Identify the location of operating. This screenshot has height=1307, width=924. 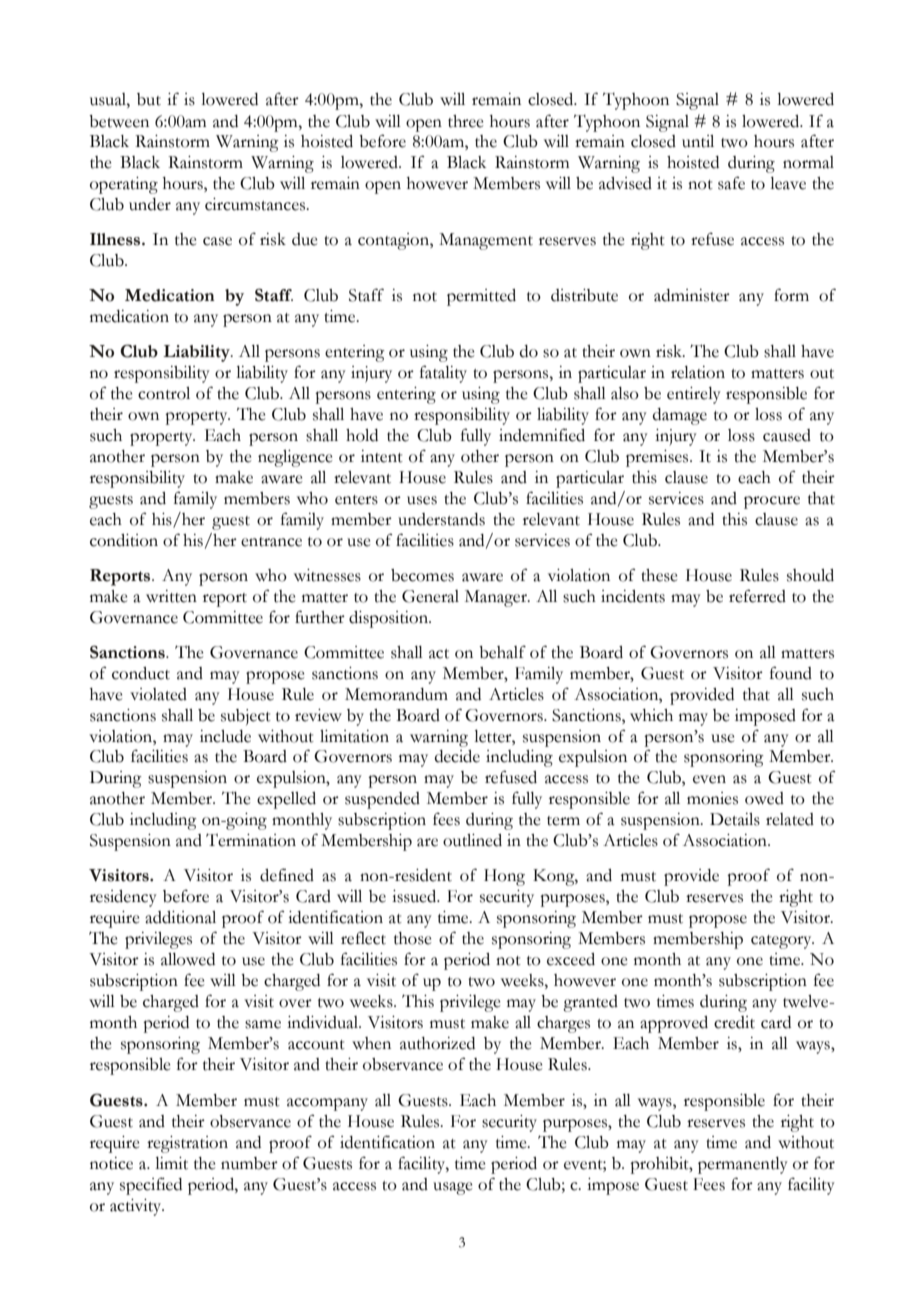
(124, 185).
